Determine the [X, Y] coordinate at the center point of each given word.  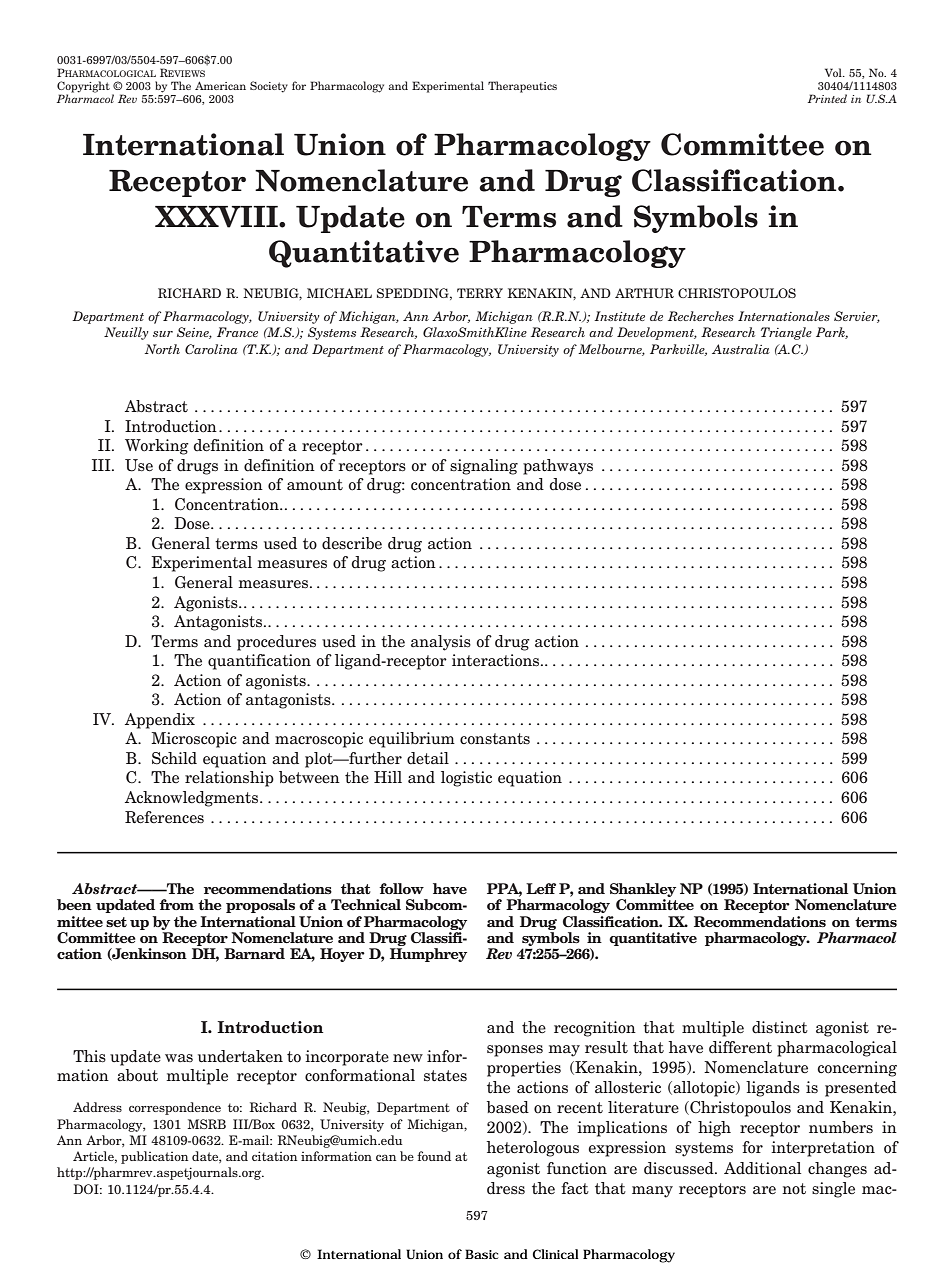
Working [157, 447]
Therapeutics [522, 87]
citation [274, 1156]
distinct [780, 1027]
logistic [466, 779]
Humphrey [428, 955]
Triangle [786, 333]
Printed [827, 98]
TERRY [480, 293]
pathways [558, 467]
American [220, 85]
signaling [484, 467]
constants [495, 739]
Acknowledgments [191, 799]
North [162, 349]
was [179, 1058]
